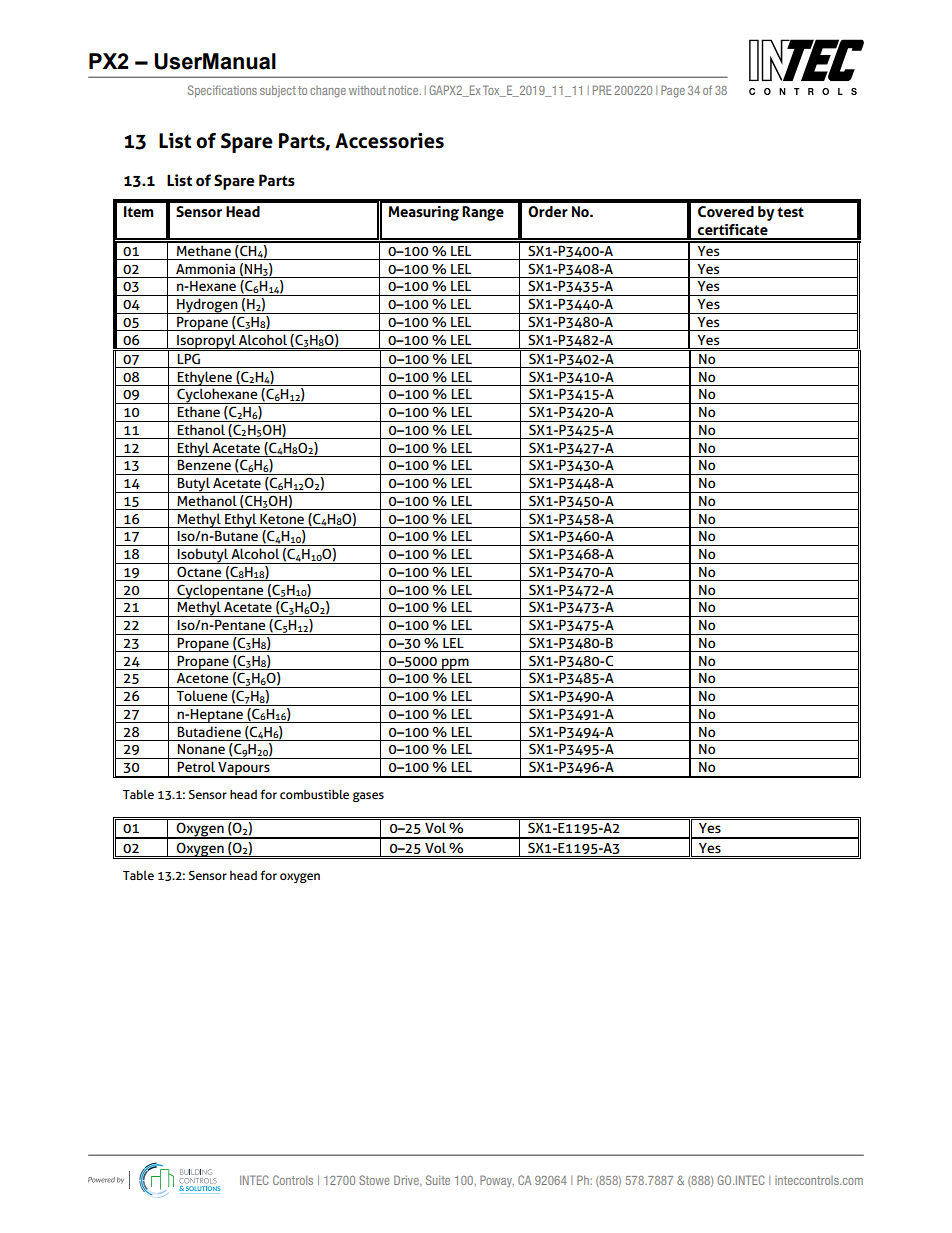  What do you see at coordinates (497, 1181) in the screenshot?
I see `Poway` at bounding box center [497, 1181].
